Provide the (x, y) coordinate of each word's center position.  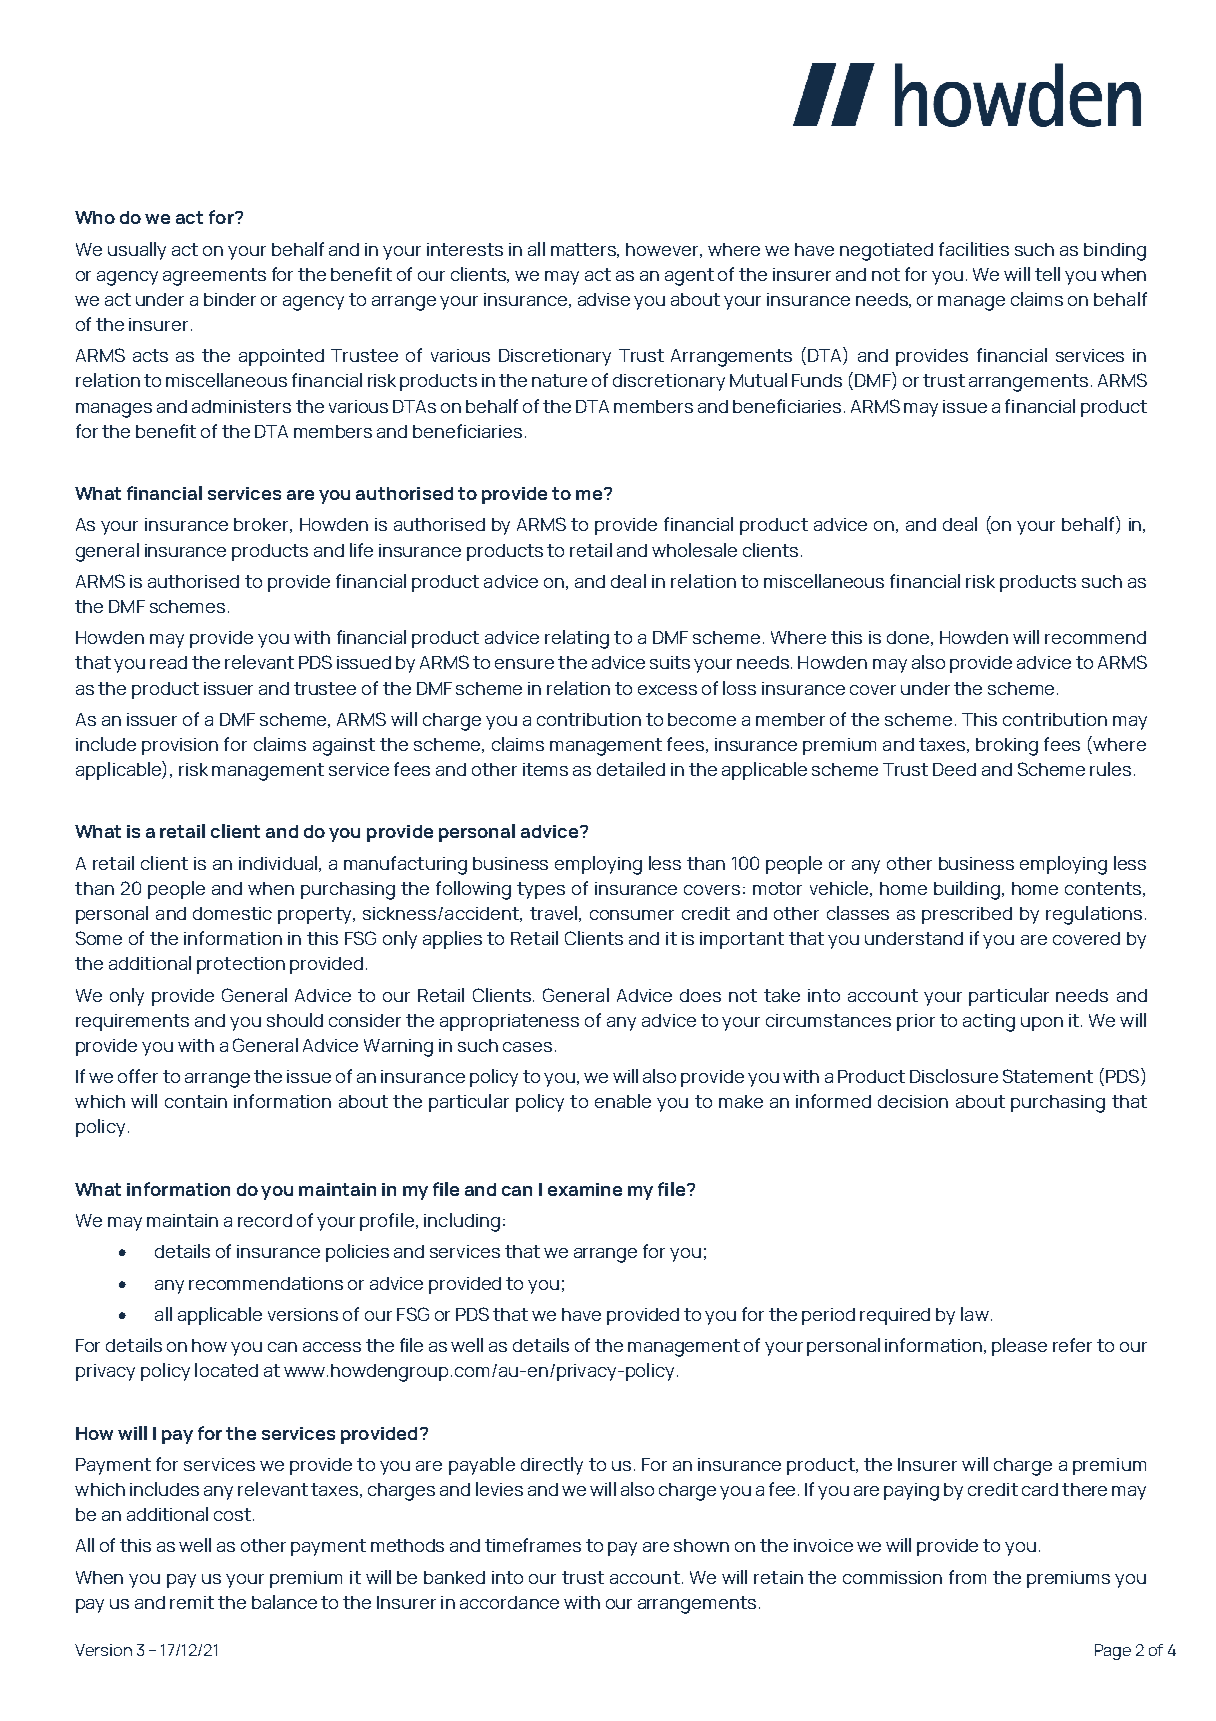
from (967, 1577)
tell (1047, 274)
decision (913, 1101)
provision (180, 746)
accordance (509, 1602)
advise (604, 299)
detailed (631, 769)
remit (192, 1602)
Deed (954, 769)
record (265, 1220)
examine (585, 1189)
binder (230, 299)
